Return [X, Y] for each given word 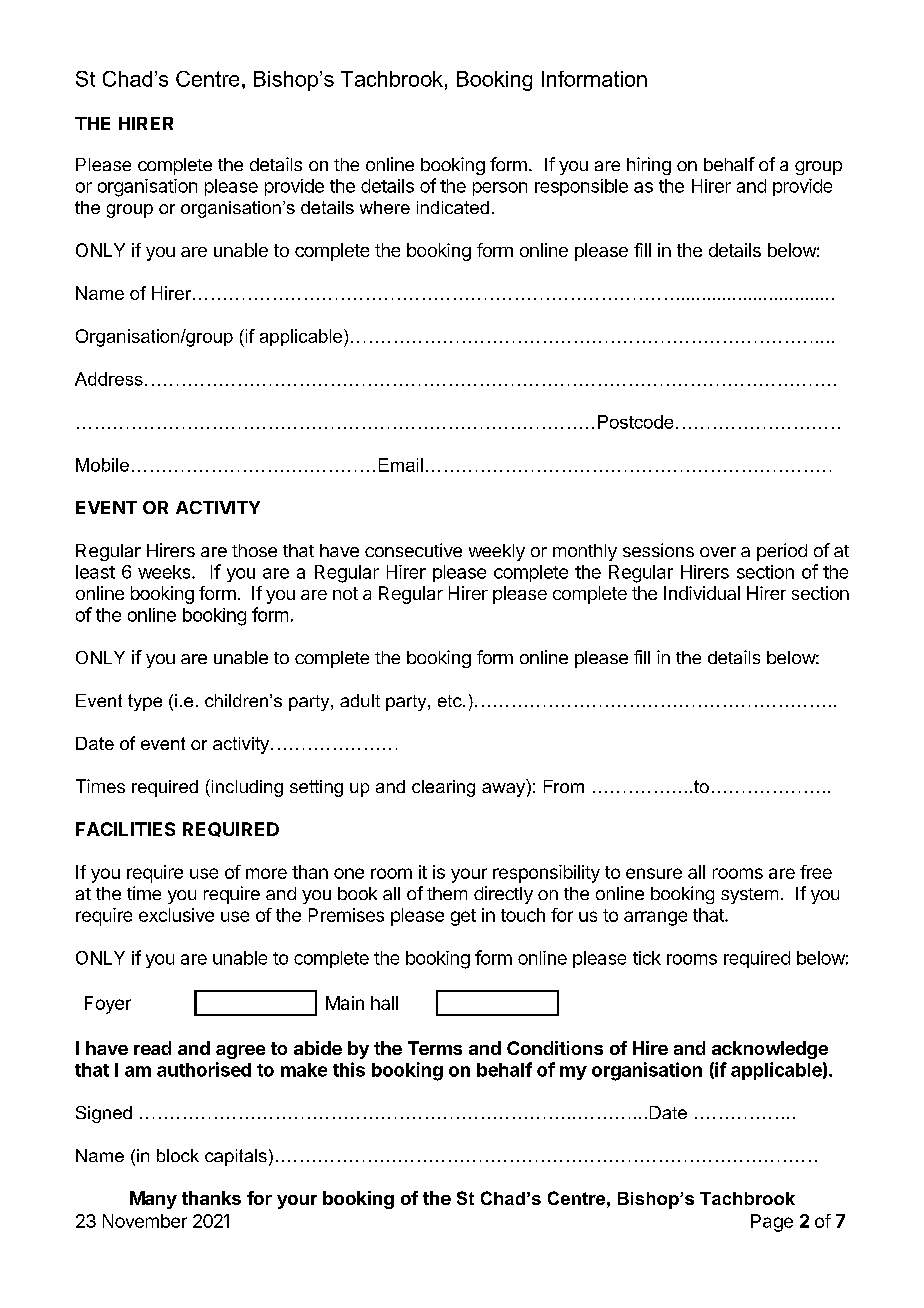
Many [153, 1200]
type [145, 702]
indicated [453, 207]
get [463, 917]
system [749, 896]
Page [772, 1223]
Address [109, 379]
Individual [702, 593]
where [385, 207]
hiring [649, 166]
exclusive [176, 915]
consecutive [413, 550]
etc [451, 701]
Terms [435, 1048]
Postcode [635, 422]
